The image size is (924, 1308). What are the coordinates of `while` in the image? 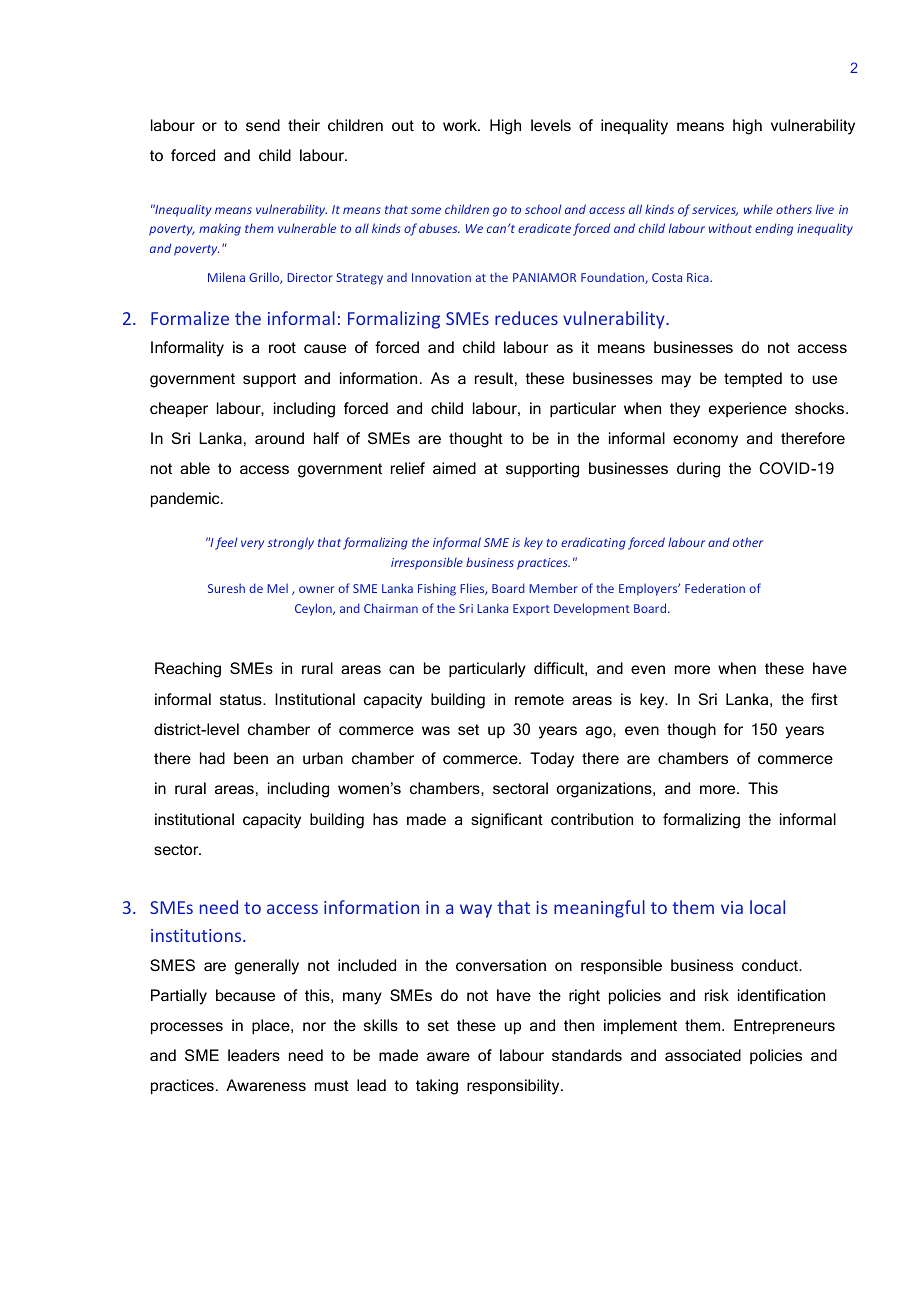 It's located at (758, 209).
